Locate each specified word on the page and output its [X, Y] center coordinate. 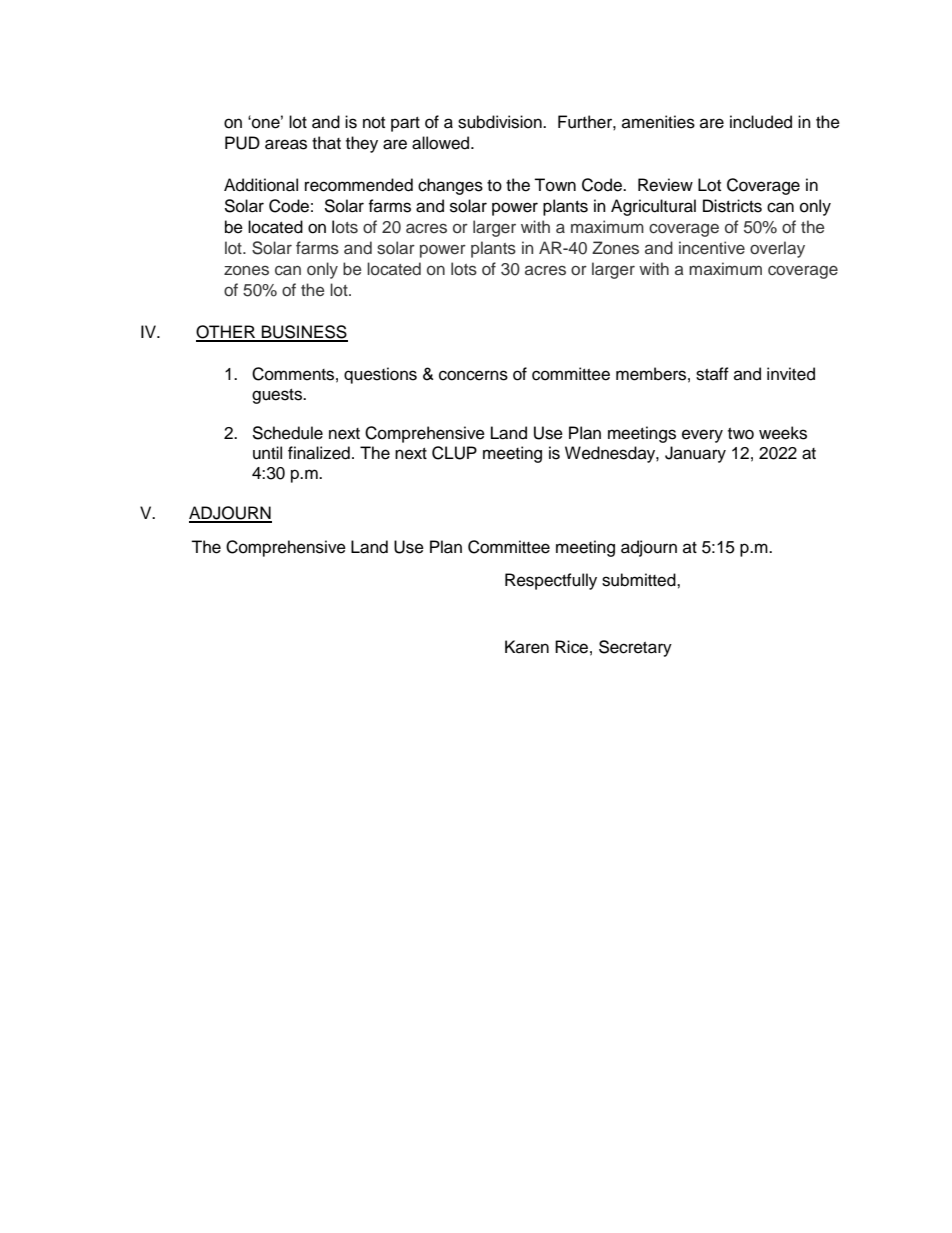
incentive [712, 248]
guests [278, 396]
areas [286, 144]
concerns [473, 375]
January [695, 454]
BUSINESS [304, 333]
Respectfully [551, 581]
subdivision [501, 122]
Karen [527, 647]
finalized [319, 453]
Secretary [635, 648]
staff [712, 374]
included [761, 122]
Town [555, 185]
